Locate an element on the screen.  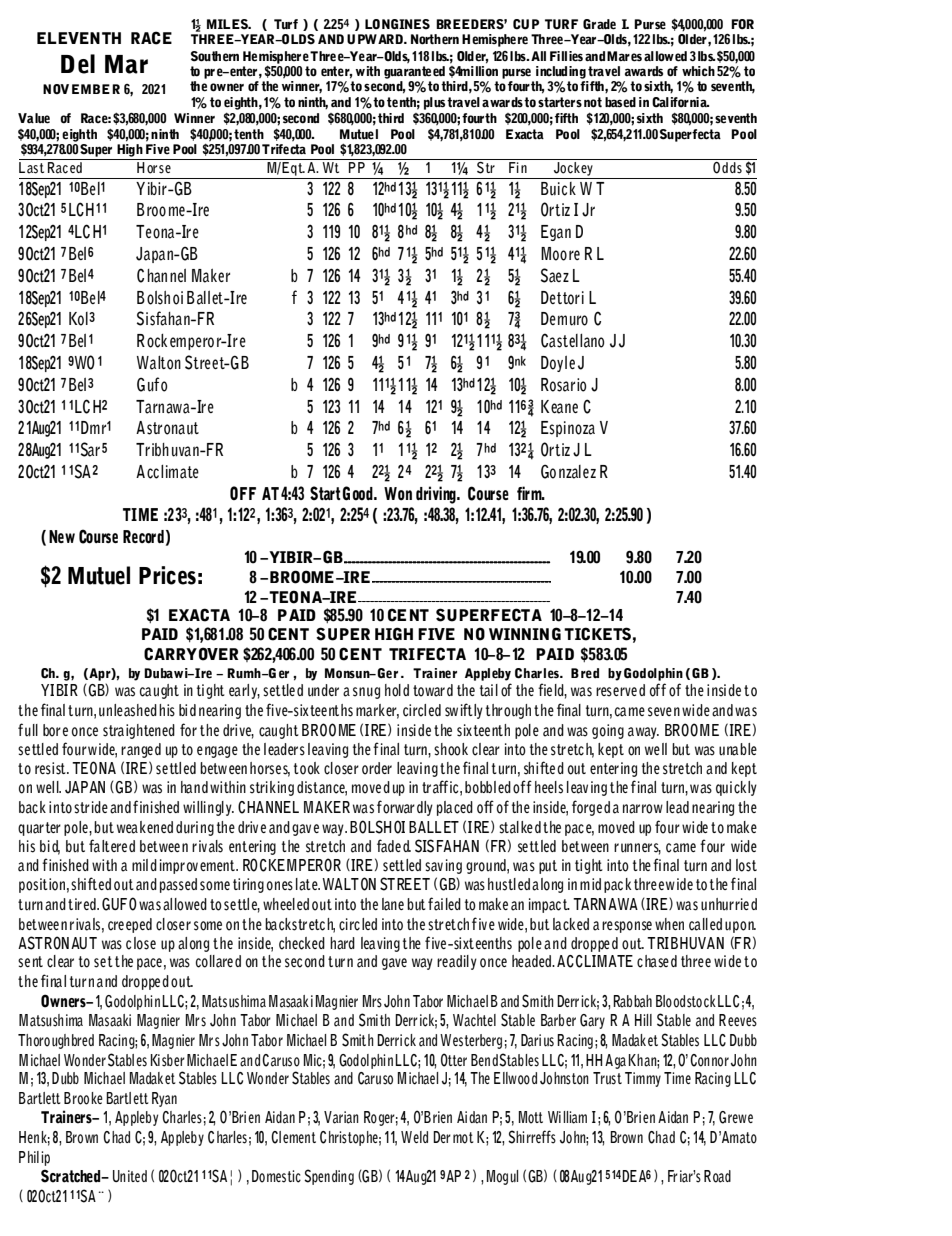
William is located at coordinates (567, 1117).
